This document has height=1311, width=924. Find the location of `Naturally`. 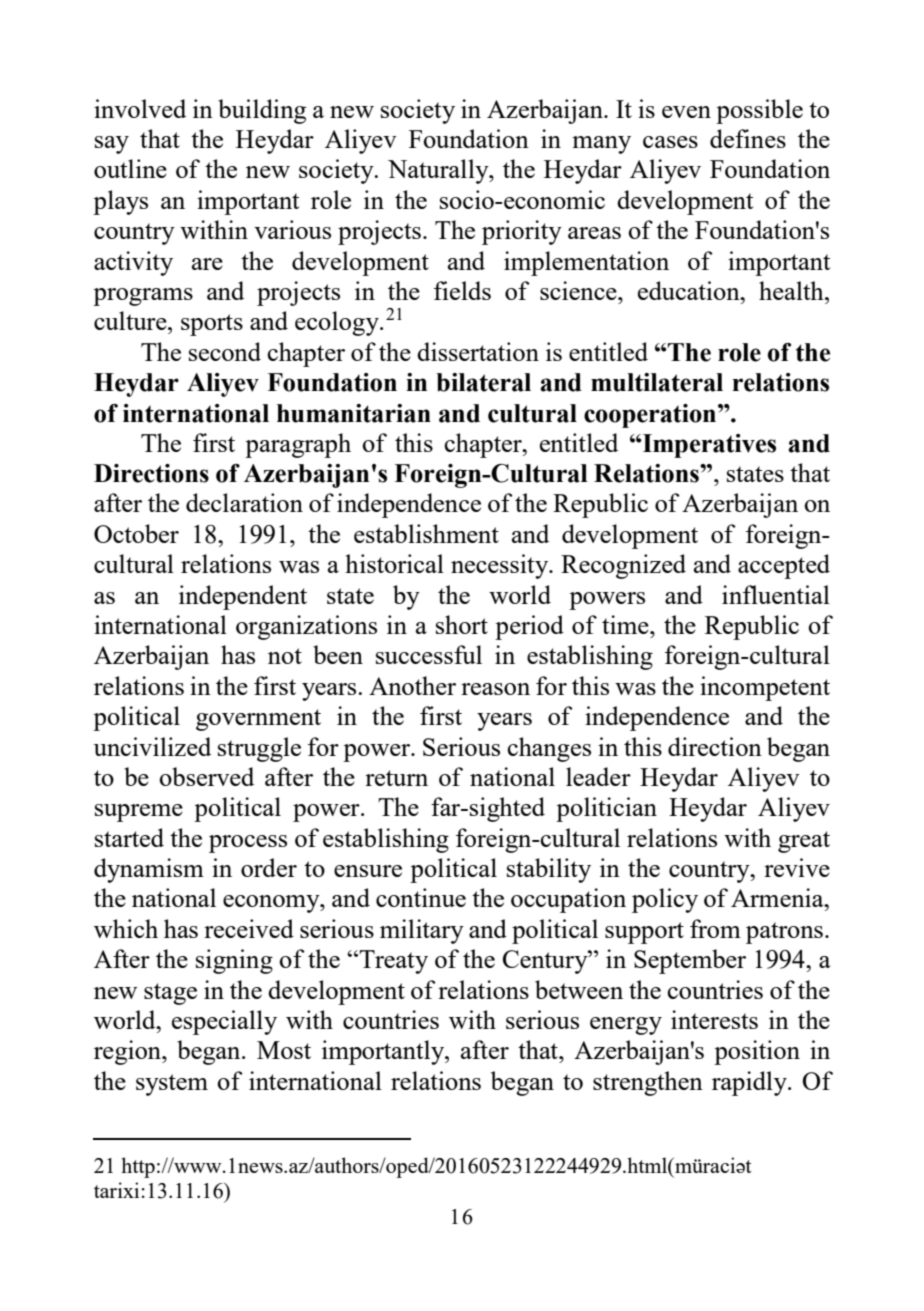

Naturally is located at coordinates (439, 171).
